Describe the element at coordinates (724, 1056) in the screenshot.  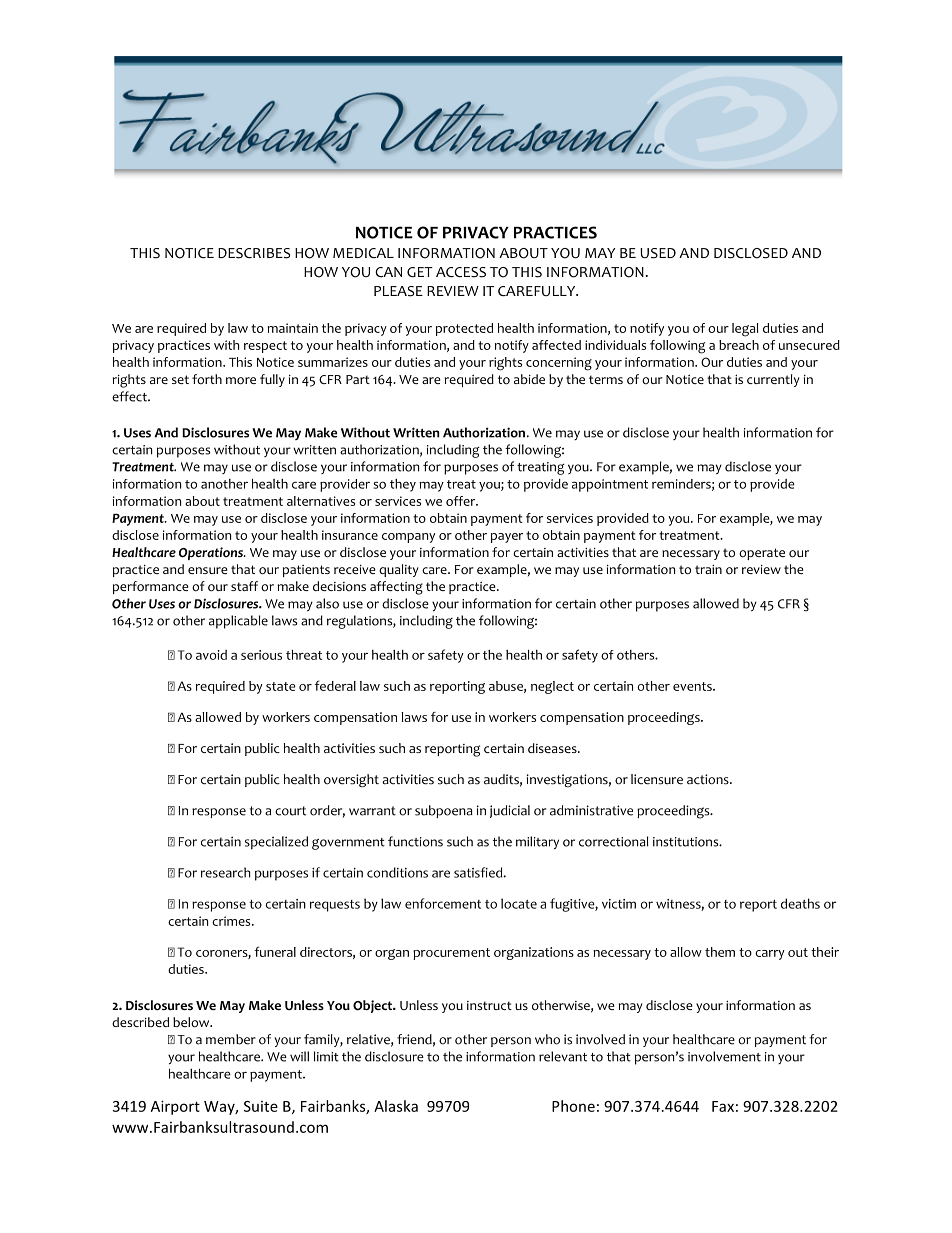
I see `involvement` at that location.
